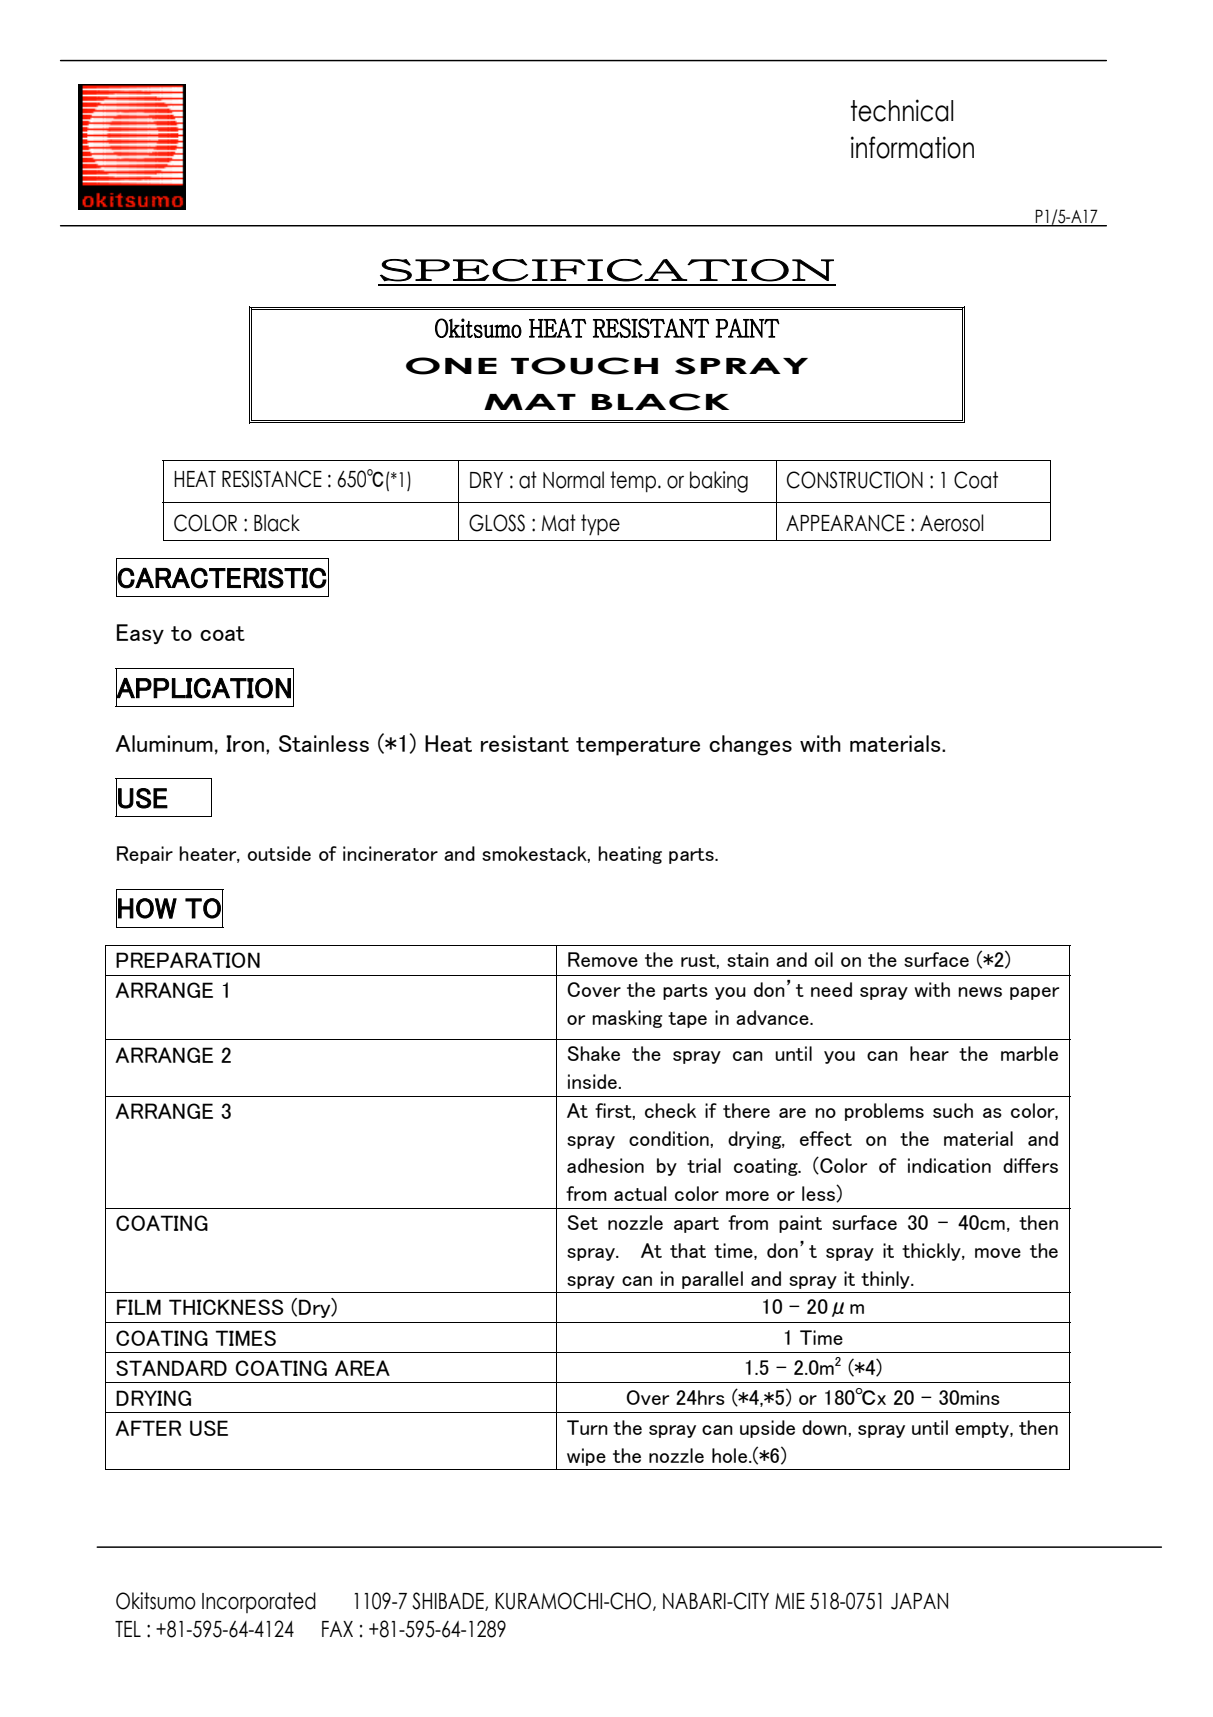 This screenshot has height=1717, width=1213. I want to click on inside, so click(593, 1081).
